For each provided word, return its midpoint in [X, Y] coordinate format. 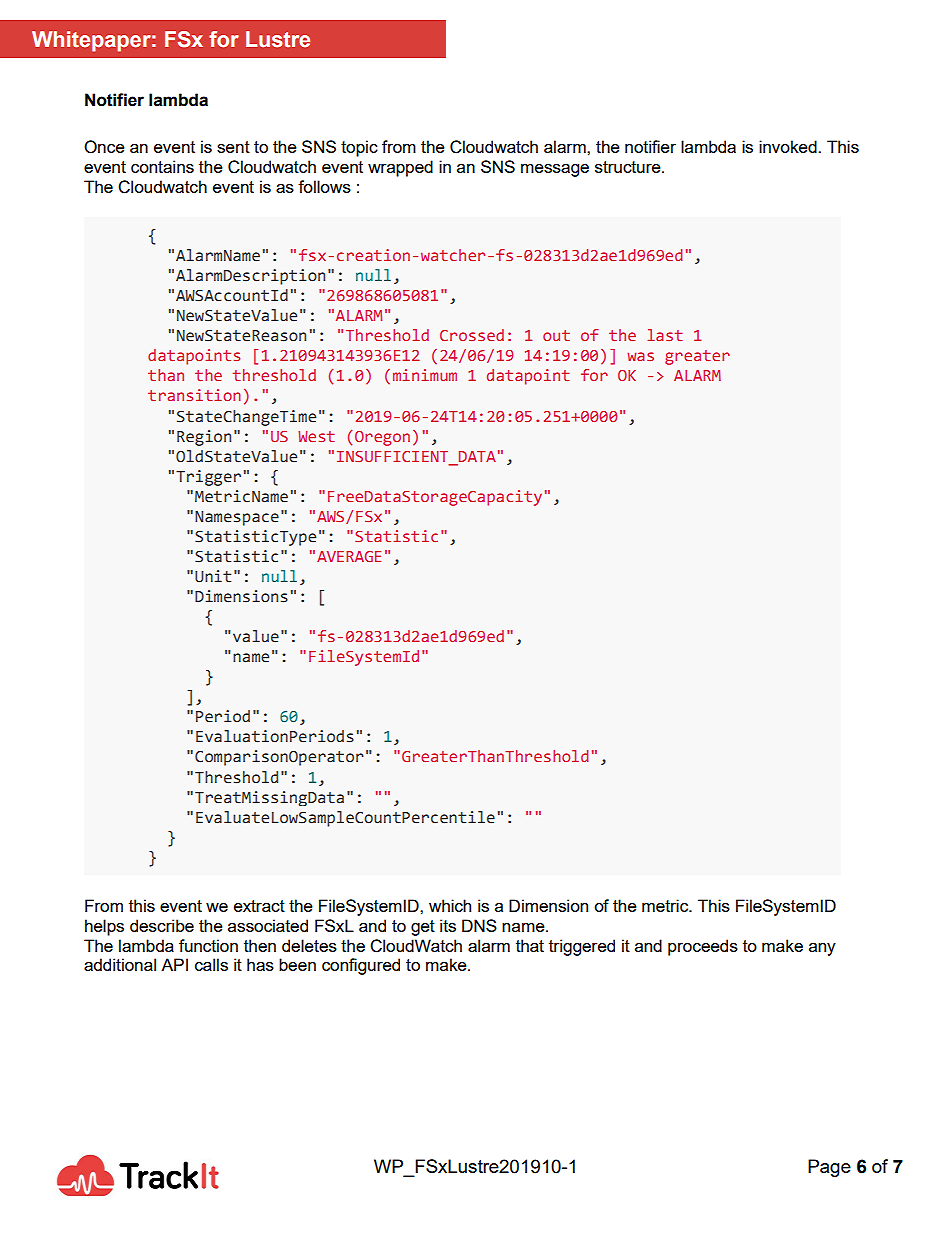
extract [259, 906]
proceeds [703, 947]
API [174, 964]
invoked [789, 146]
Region [204, 438]
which [450, 905]
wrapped [400, 168]
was [640, 356]
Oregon [382, 438]
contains [162, 166]
